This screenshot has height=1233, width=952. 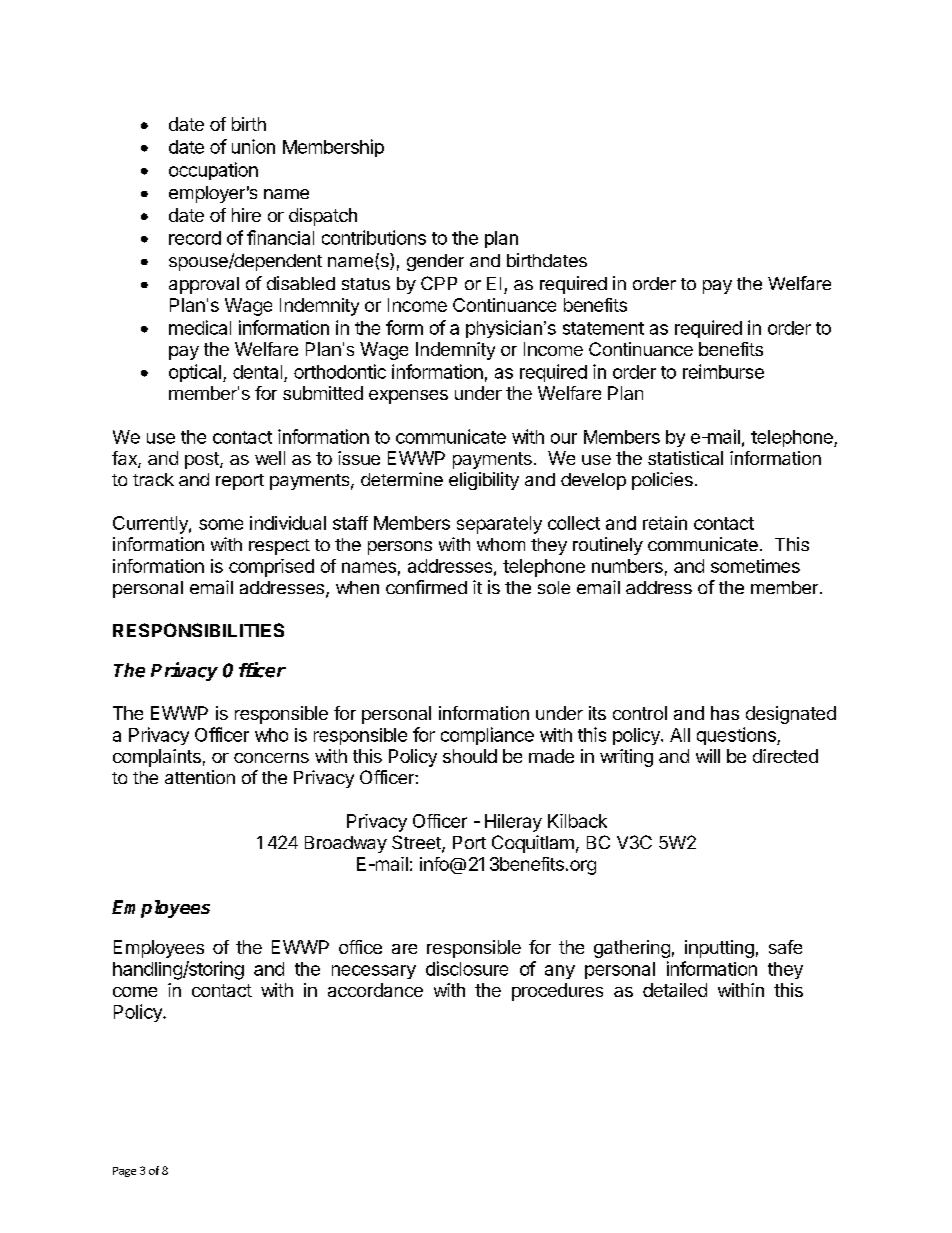 What do you see at coordinates (662, 481) in the screenshot?
I see `policies` at bounding box center [662, 481].
